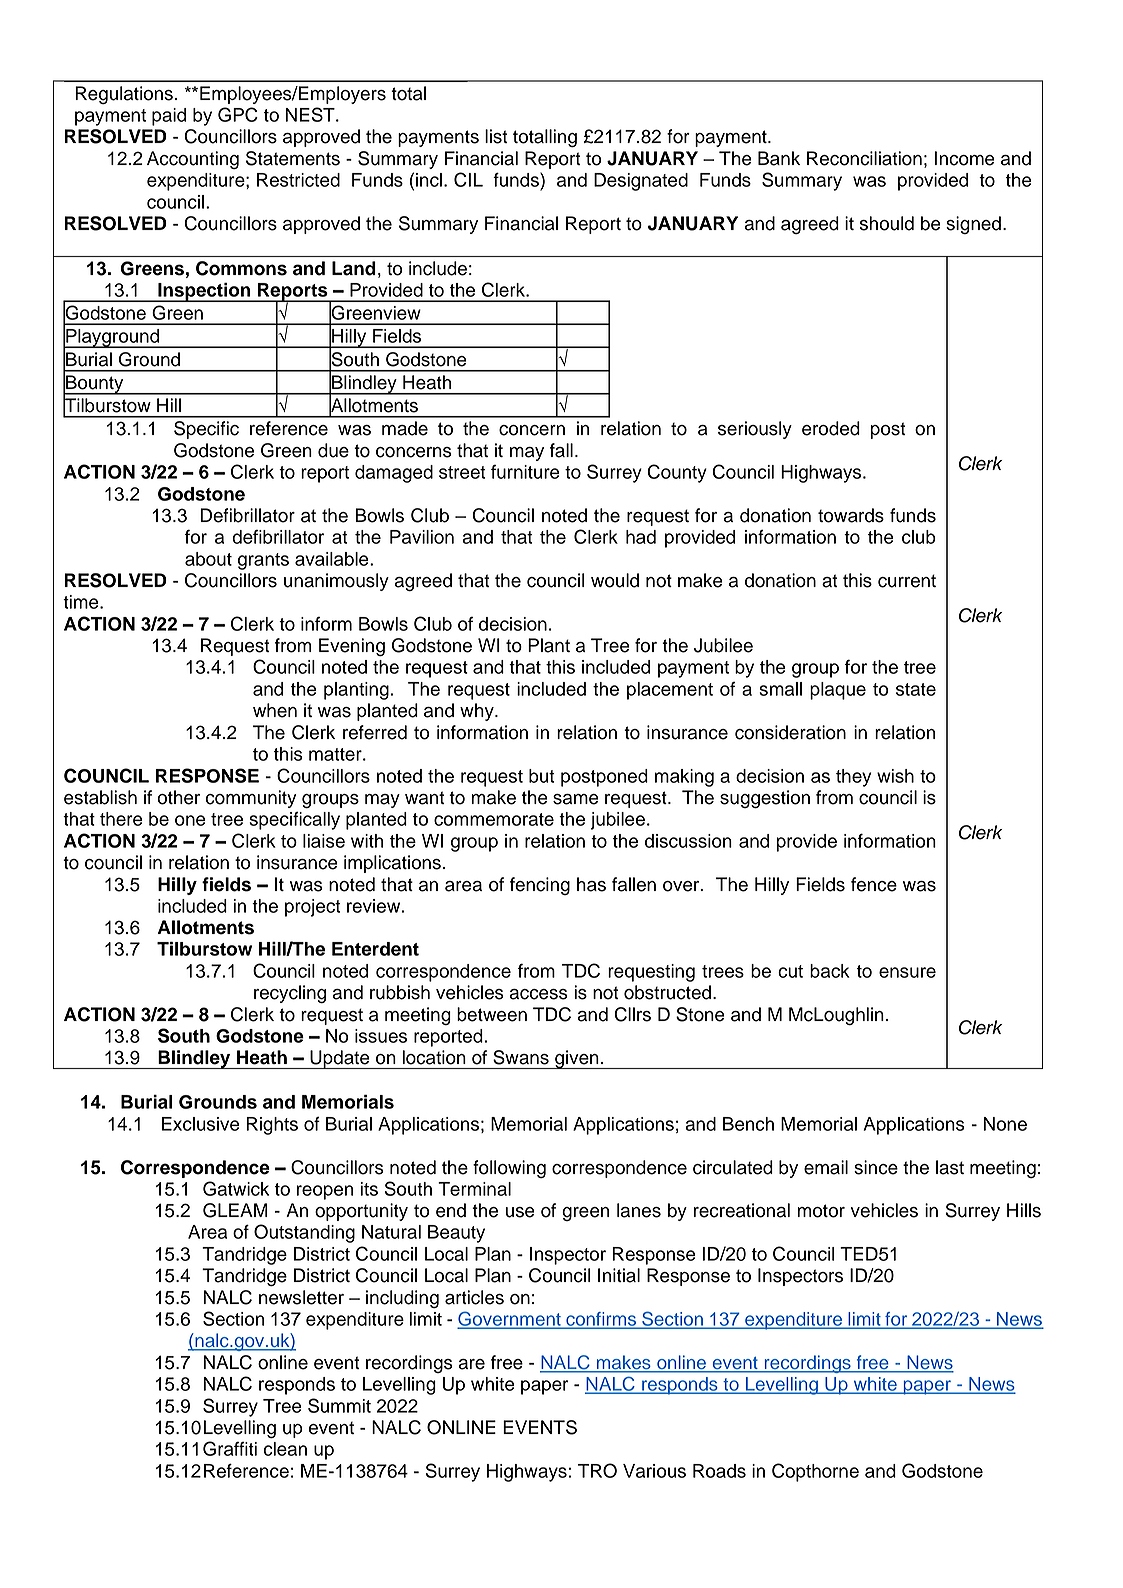 This image has height=1588, width=1123. I want to click on access, so click(538, 994).
